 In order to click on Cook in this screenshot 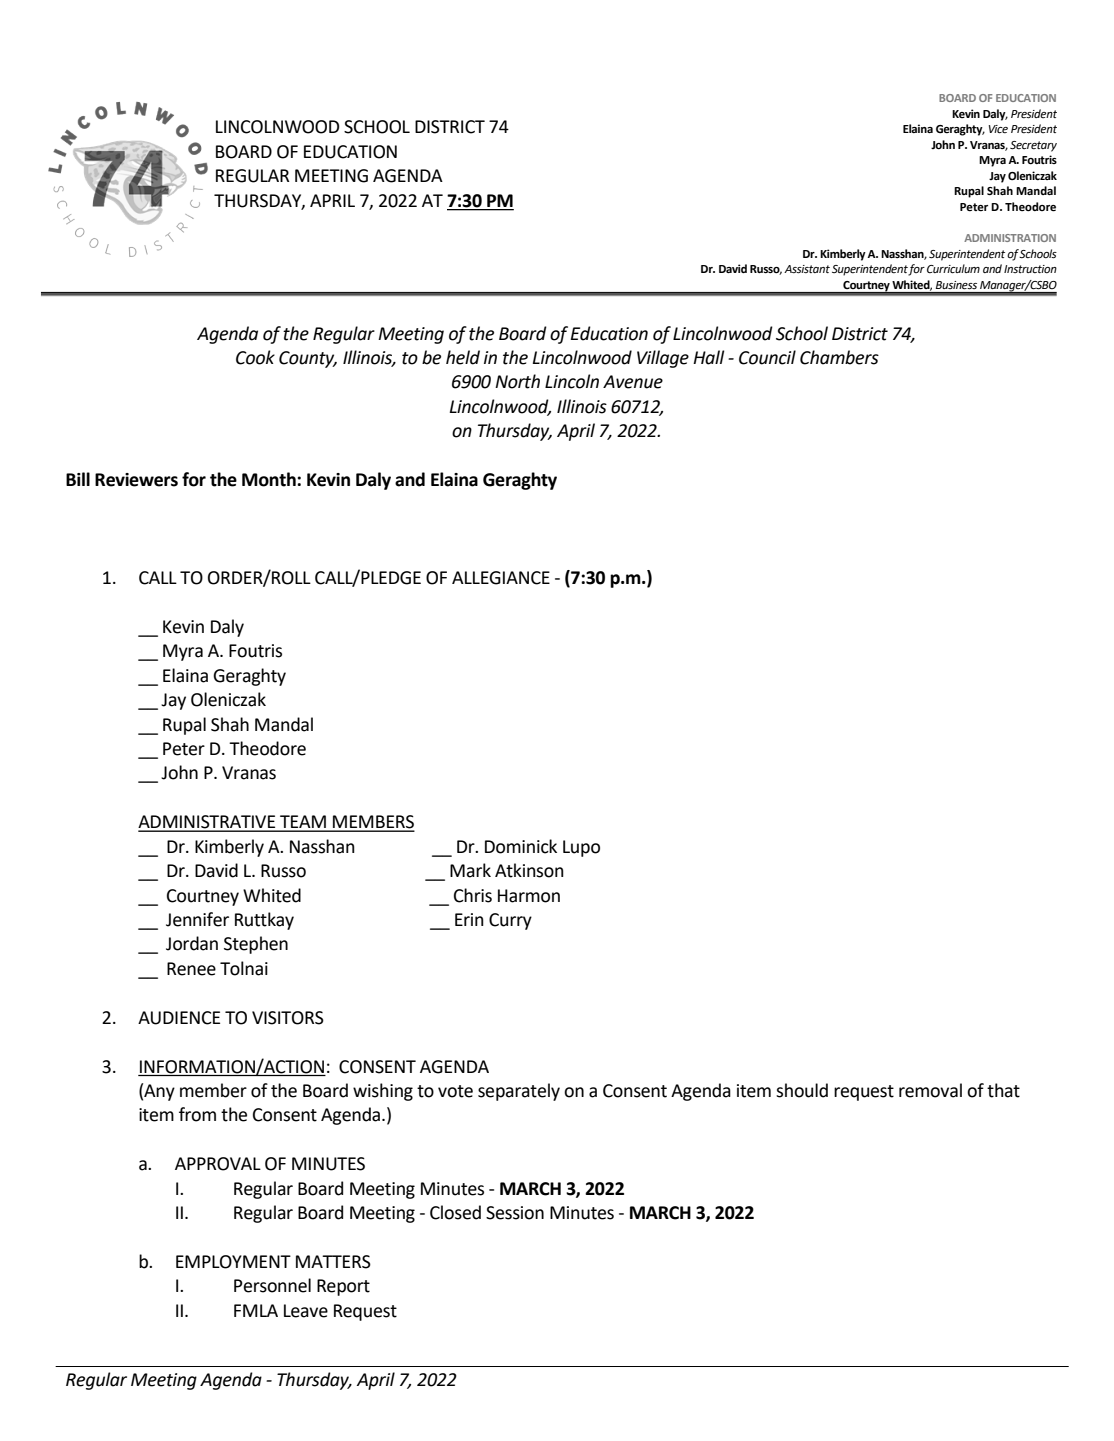, I will do `click(255, 357)`.
